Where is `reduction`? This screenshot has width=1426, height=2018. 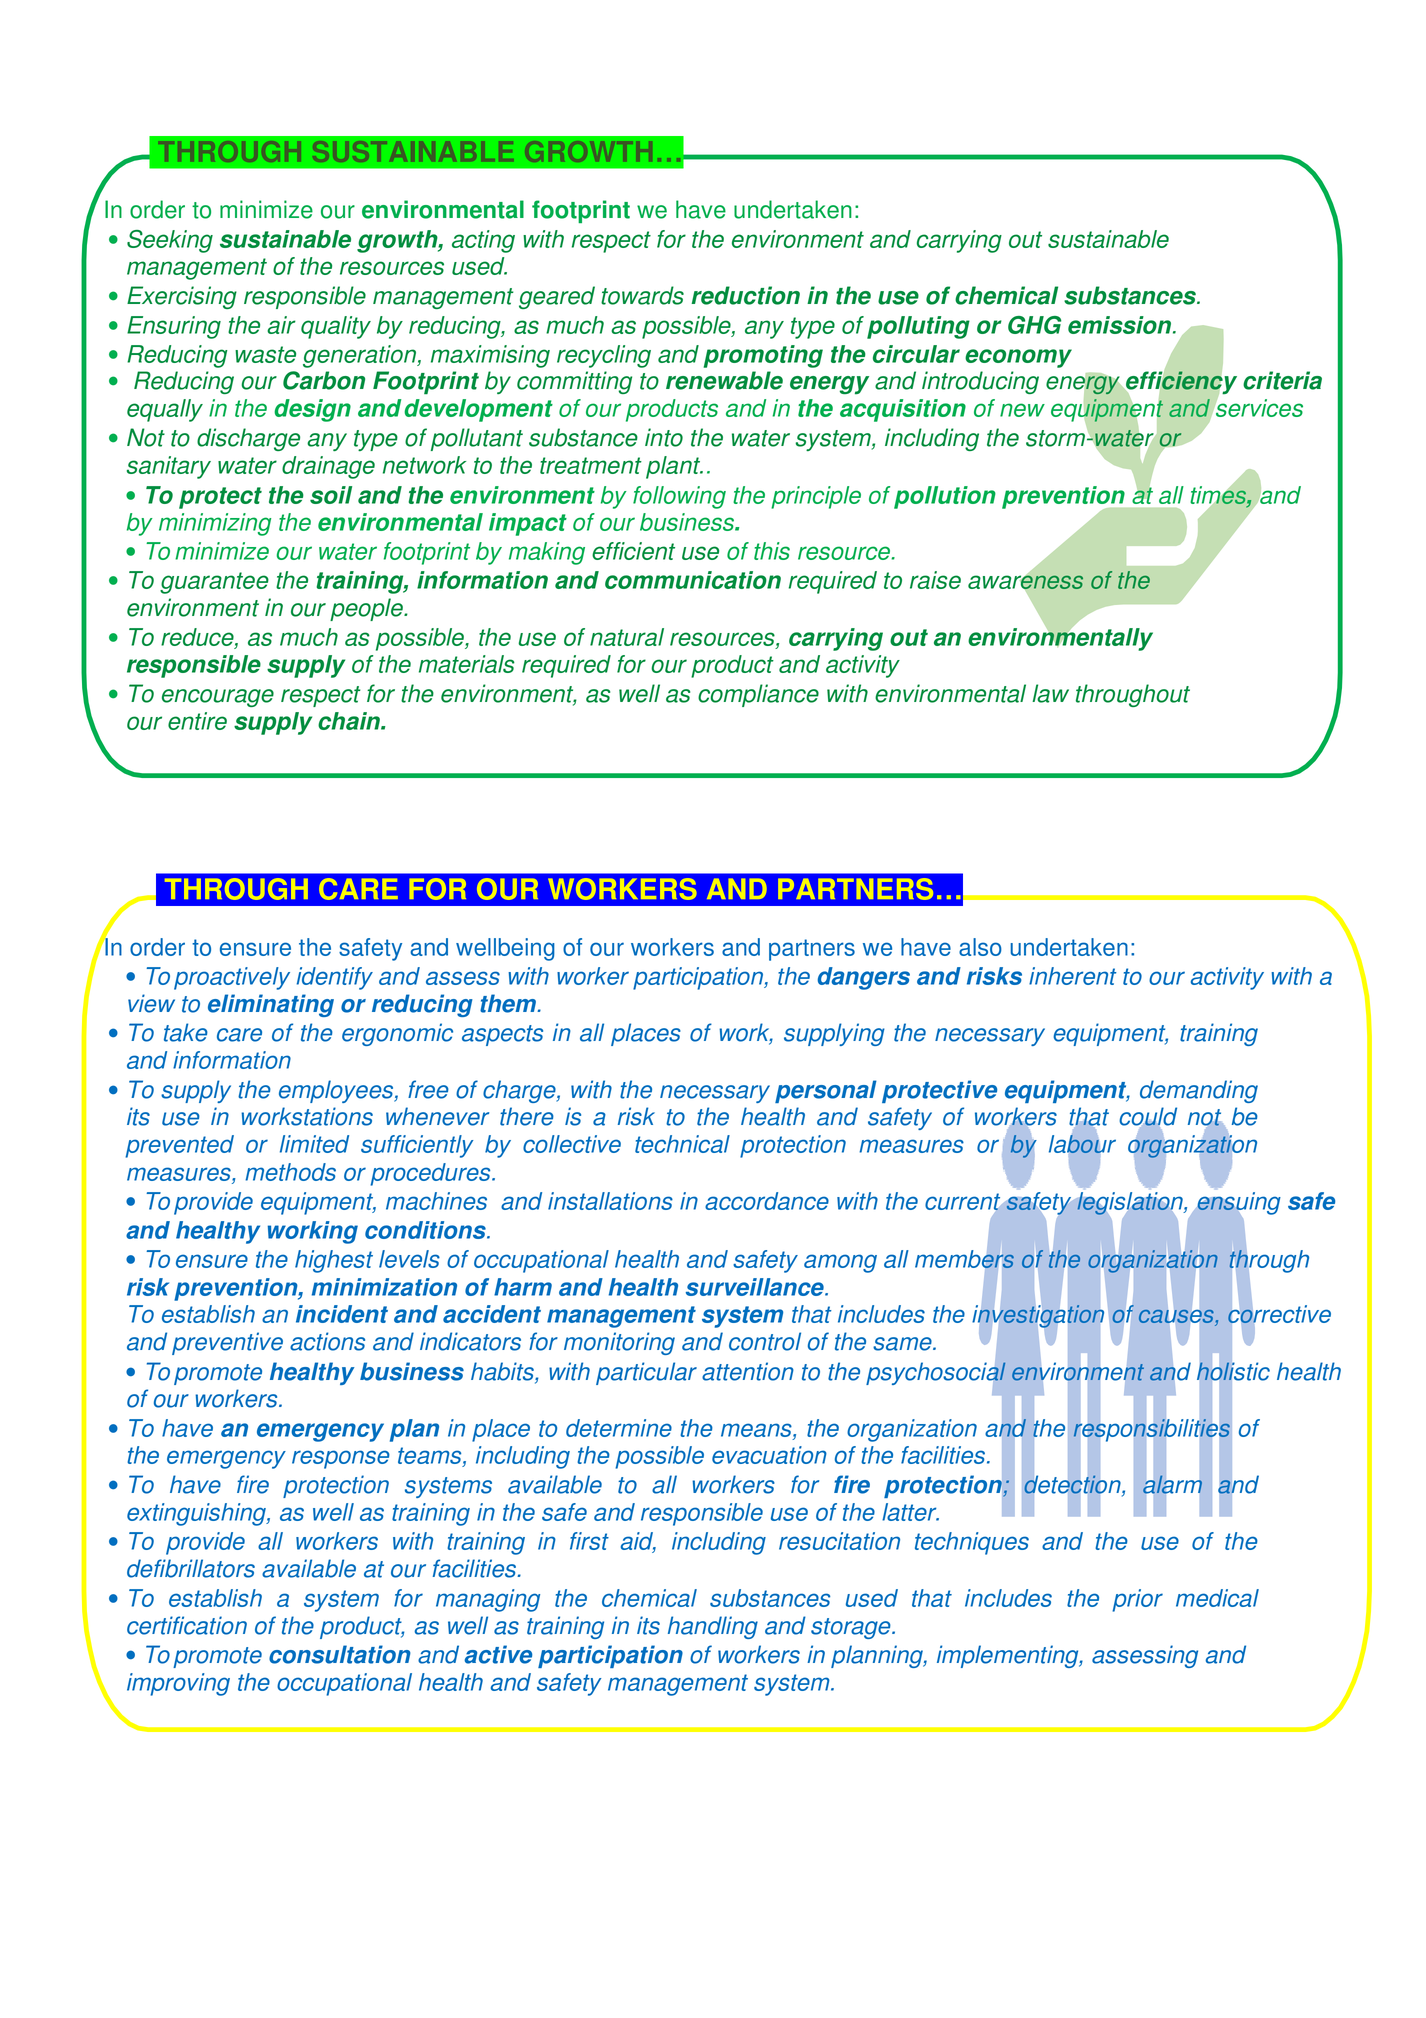
reduction is located at coordinates (746, 295).
